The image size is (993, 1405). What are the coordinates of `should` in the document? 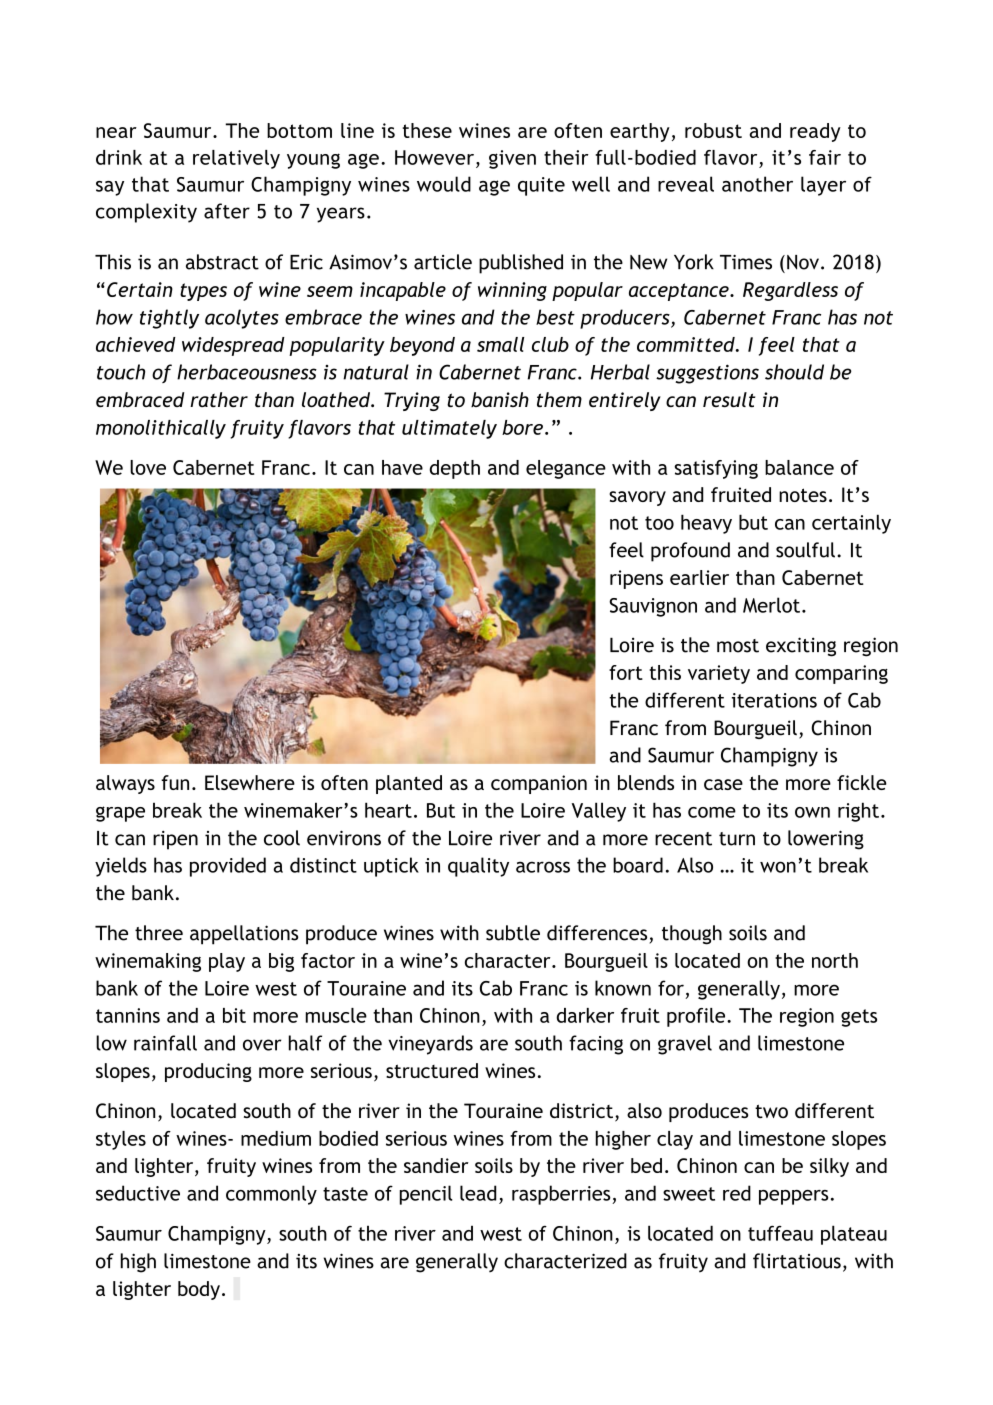 It's located at (794, 372).
